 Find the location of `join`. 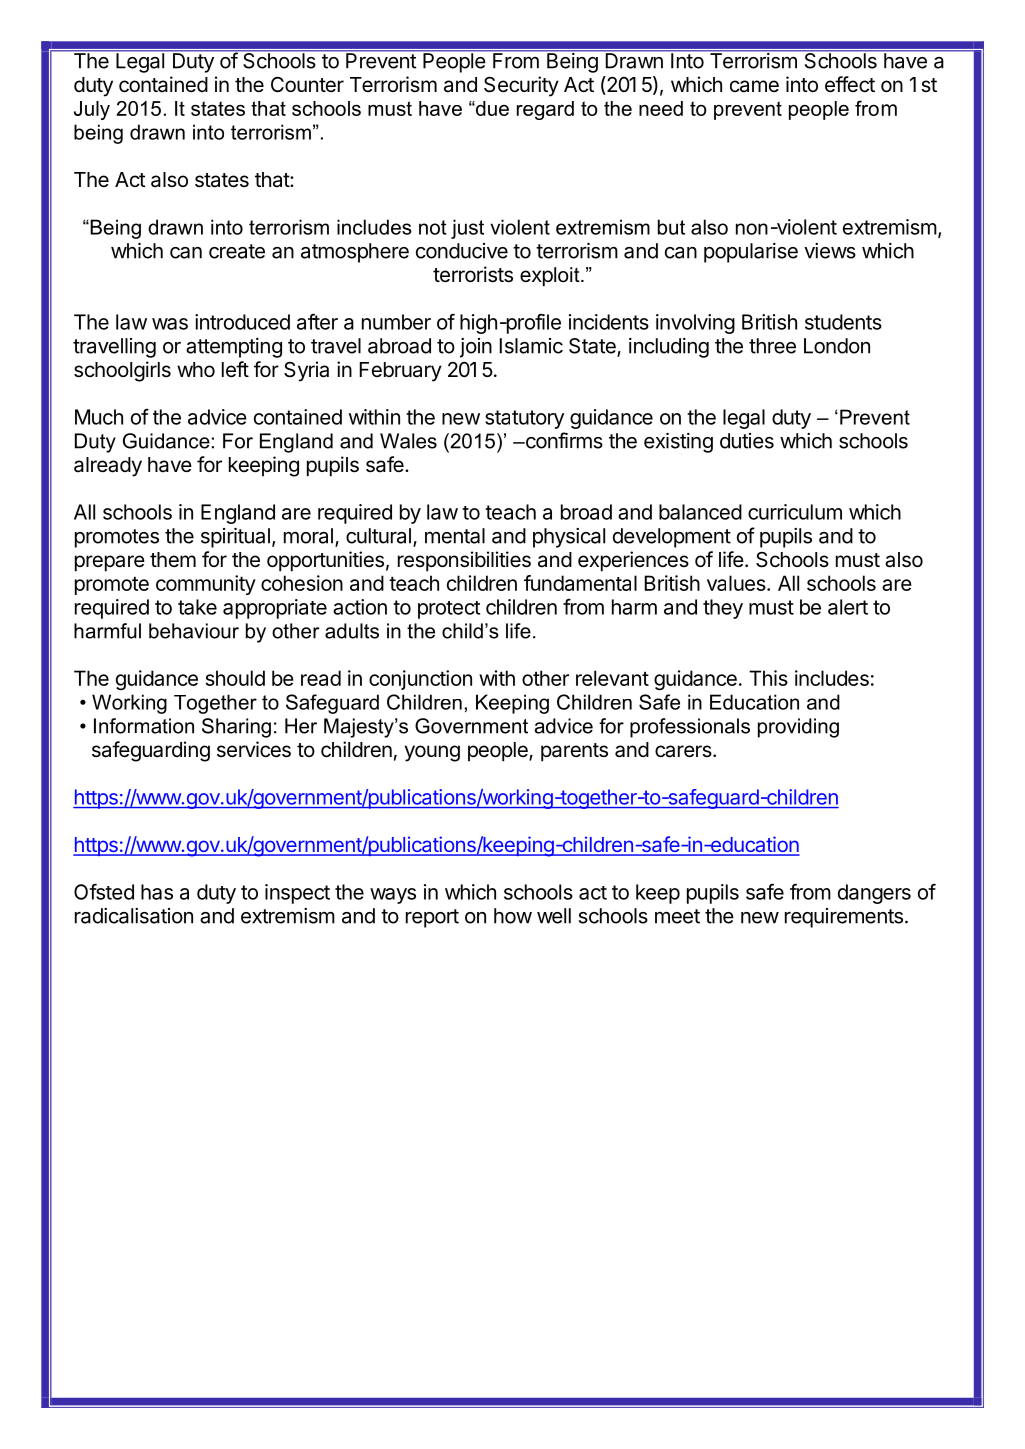

join is located at coordinates (476, 348).
